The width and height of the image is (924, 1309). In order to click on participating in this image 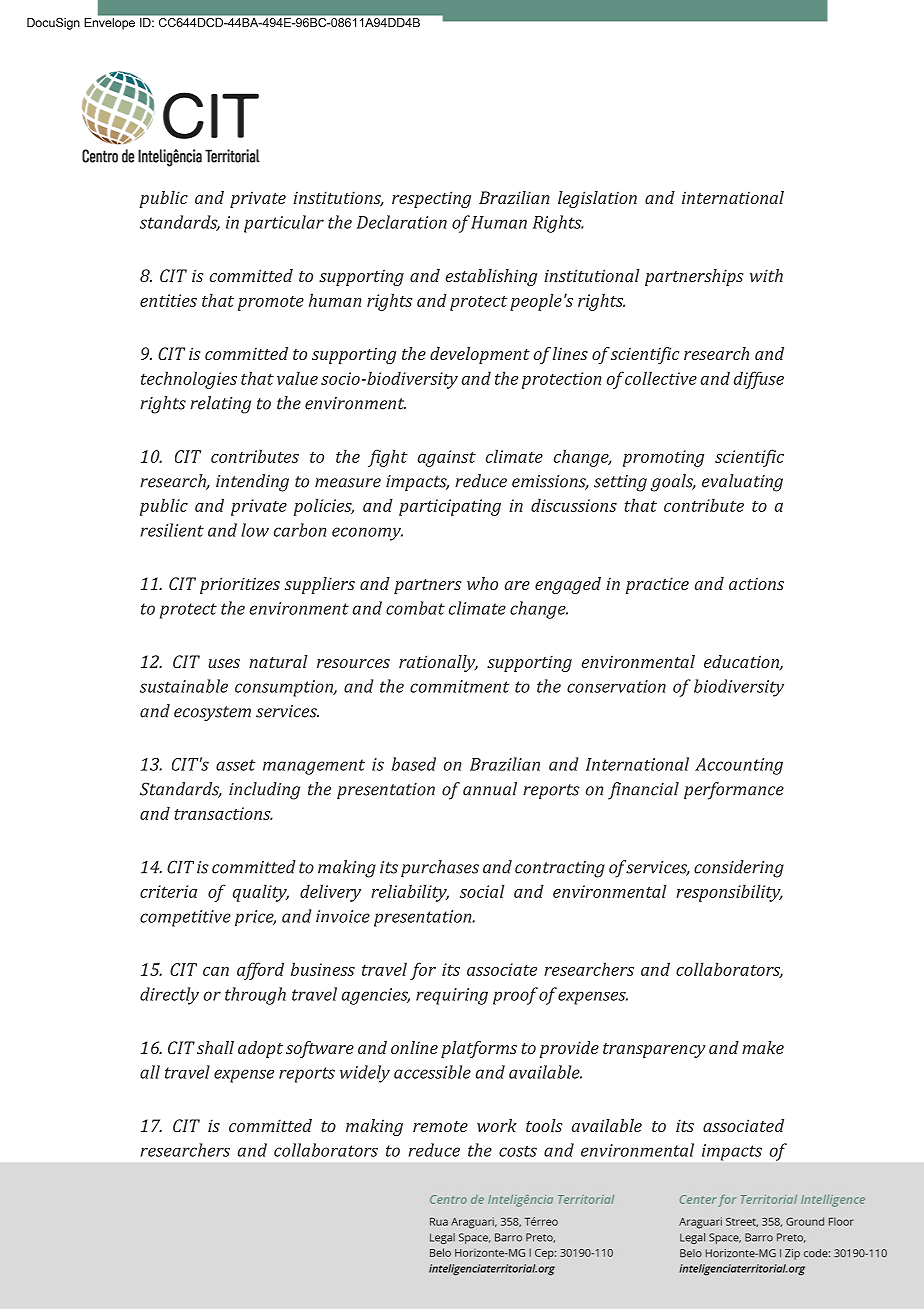, I will do `click(450, 507)`.
